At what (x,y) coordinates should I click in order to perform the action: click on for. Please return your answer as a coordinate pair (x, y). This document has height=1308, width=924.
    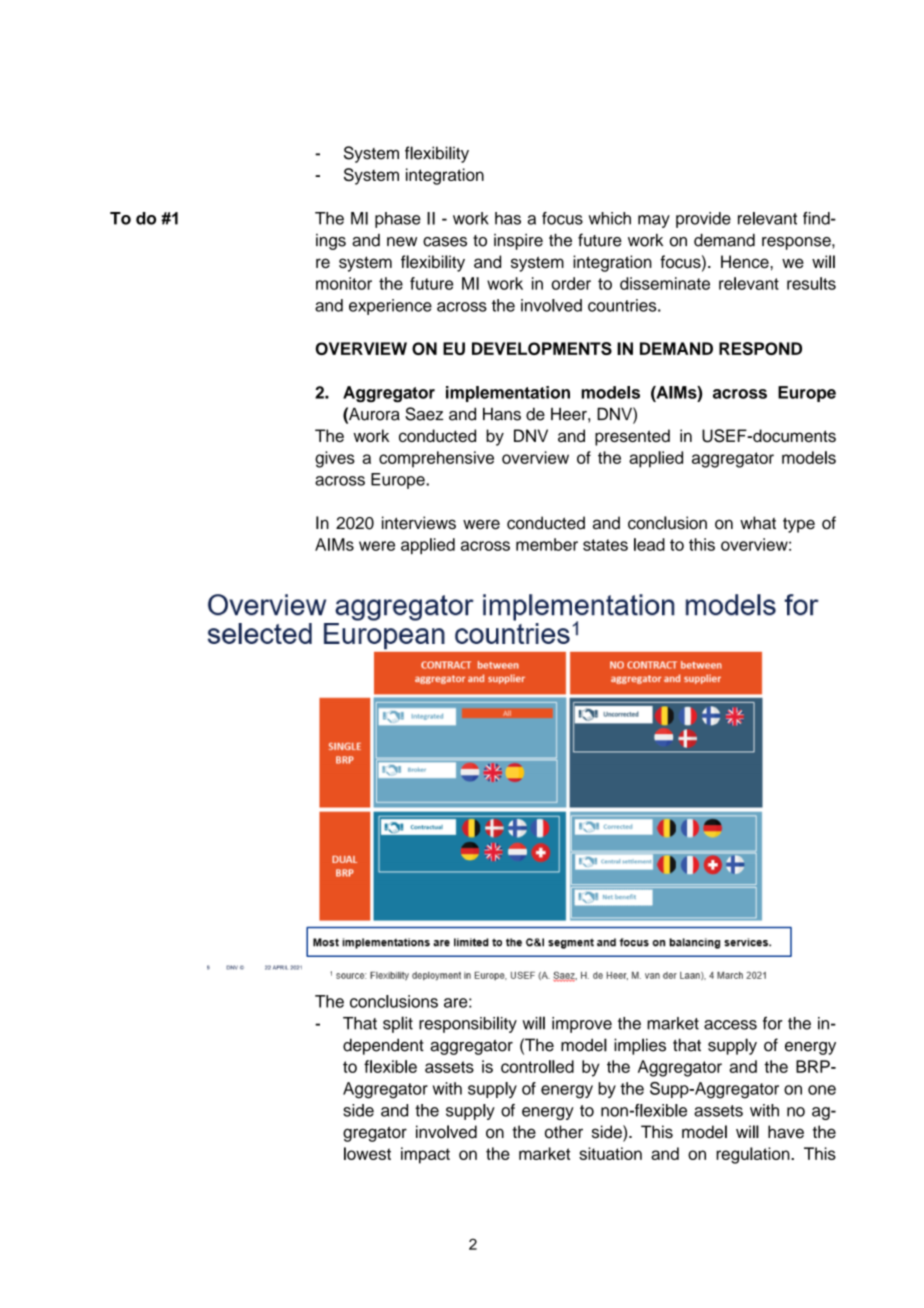
    Looking at the image, I should click on (773, 1023).
